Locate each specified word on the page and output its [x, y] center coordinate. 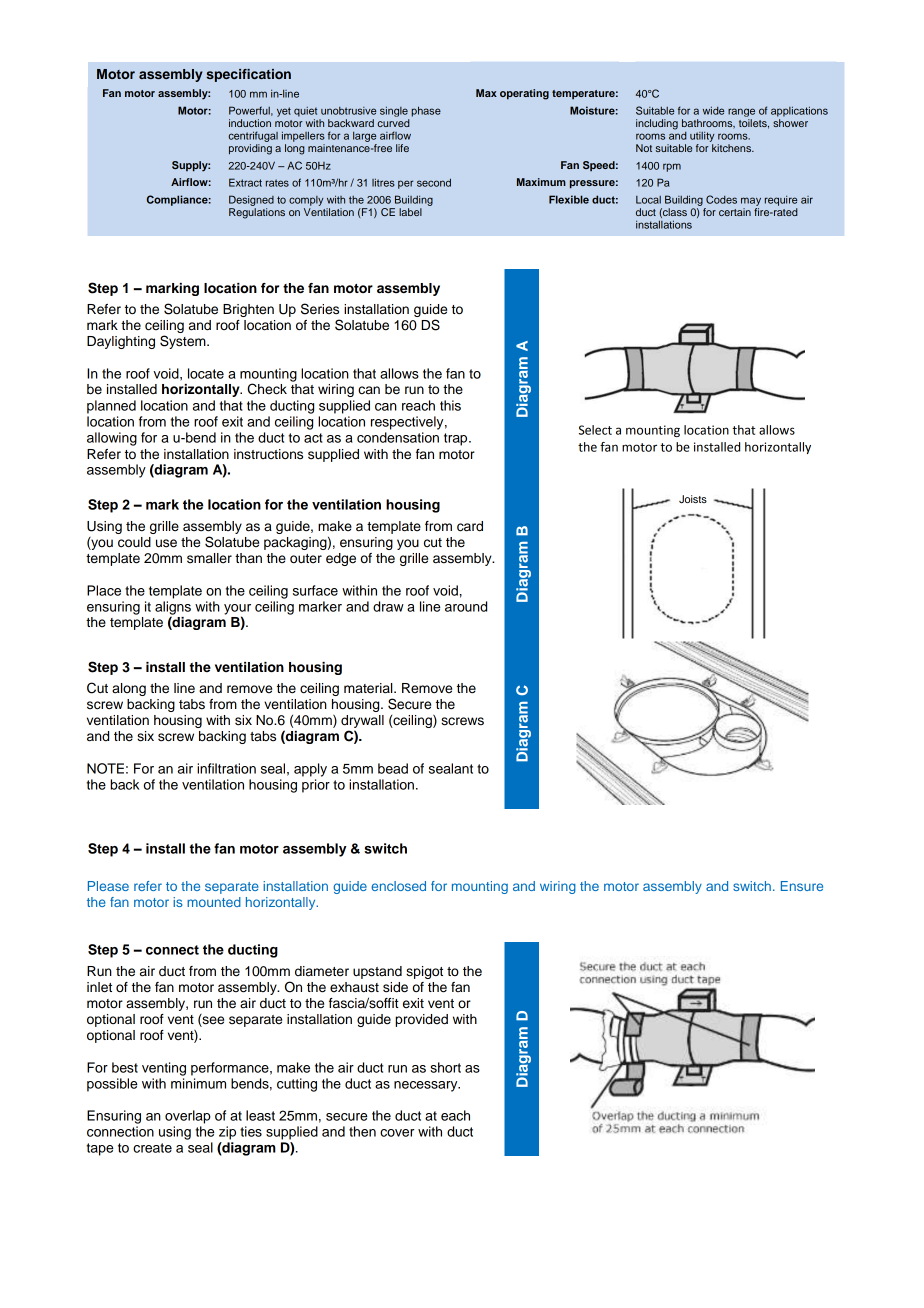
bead [393, 768]
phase [426, 111]
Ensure [802, 886]
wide [713, 110]
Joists [693, 499]
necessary [427, 1086]
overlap [188, 1117]
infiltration [226, 768]
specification [248, 75]
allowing [112, 439]
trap [457, 439]
